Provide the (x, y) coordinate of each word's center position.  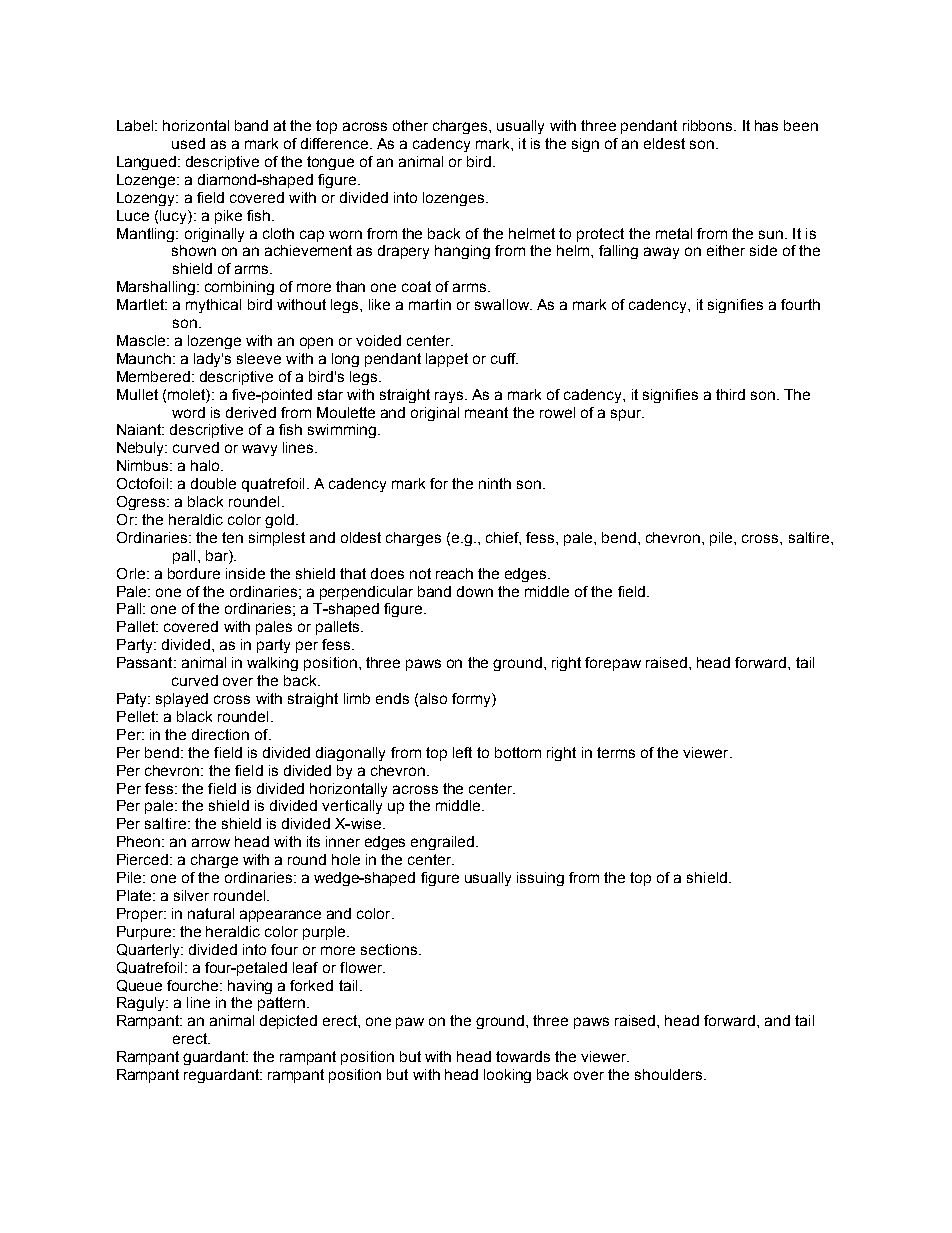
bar (218, 555)
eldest (664, 143)
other (410, 125)
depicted (288, 1022)
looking (507, 1076)
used (188, 143)
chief (503, 538)
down (475, 591)
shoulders (668, 1074)
